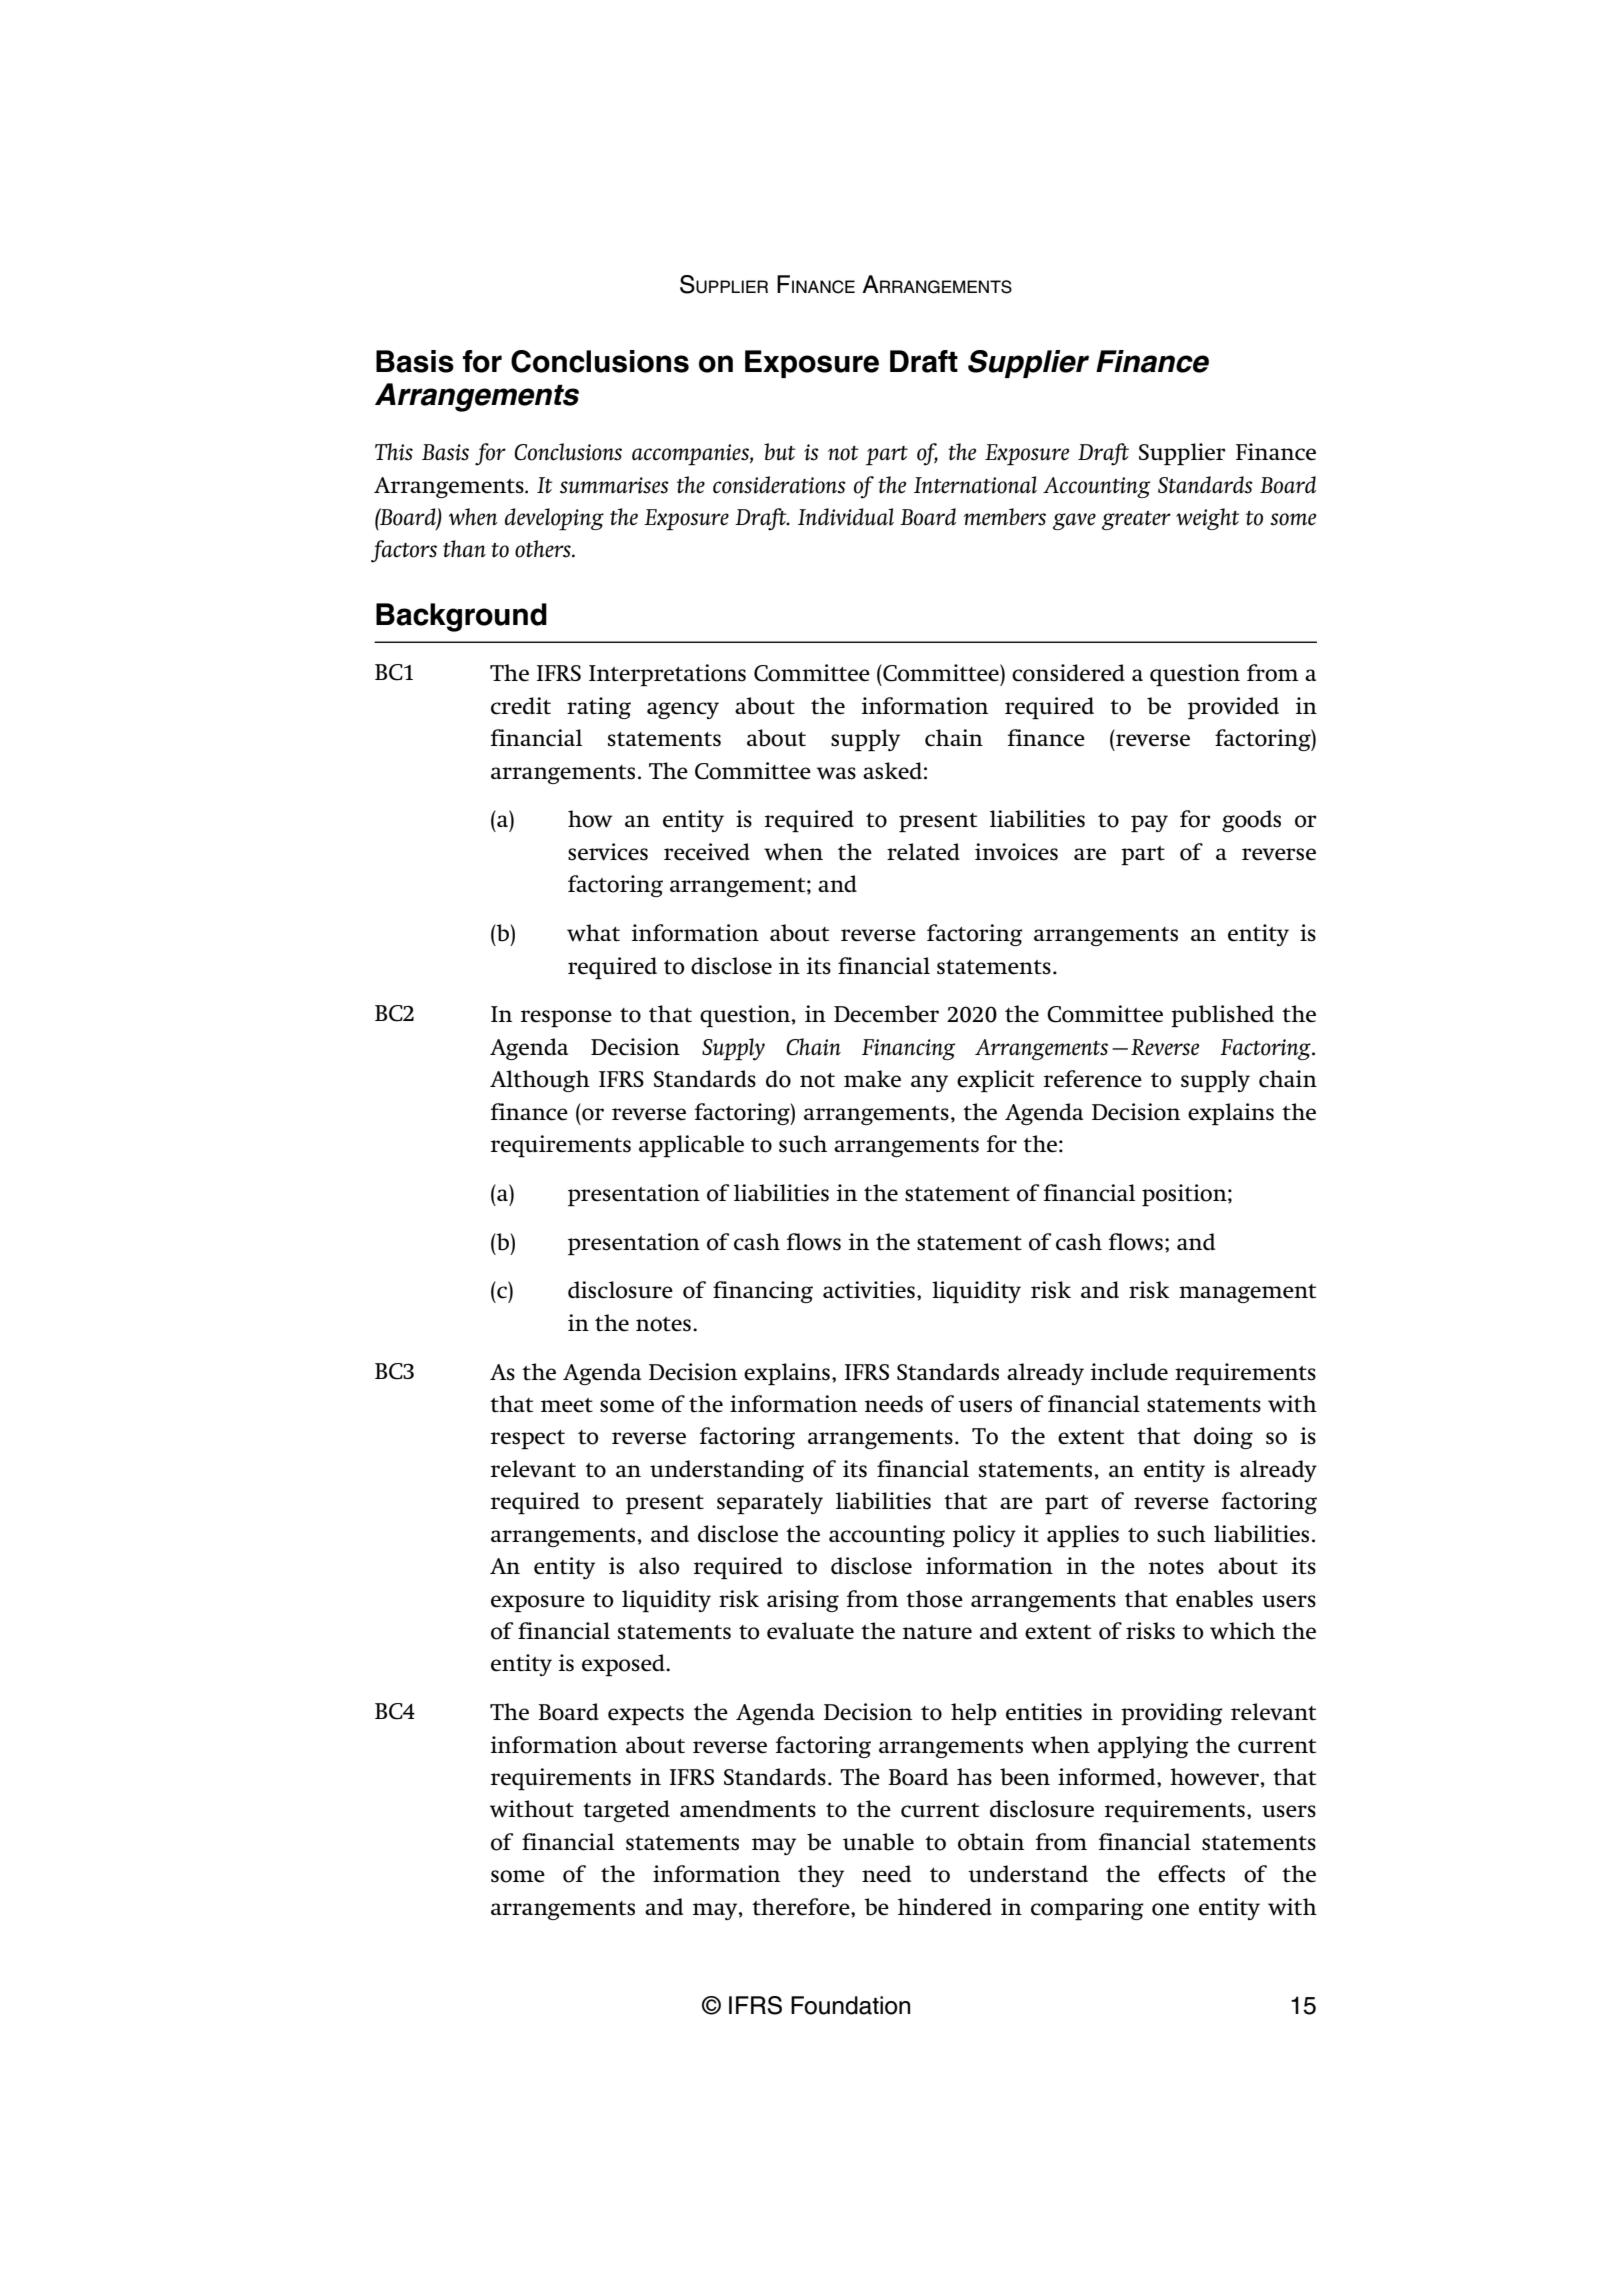 Image resolution: width=1622 pixels, height=2294 pixels. What do you see at coordinates (1247, 1293) in the screenshot?
I see `management` at bounding box center [1247, 1293].
